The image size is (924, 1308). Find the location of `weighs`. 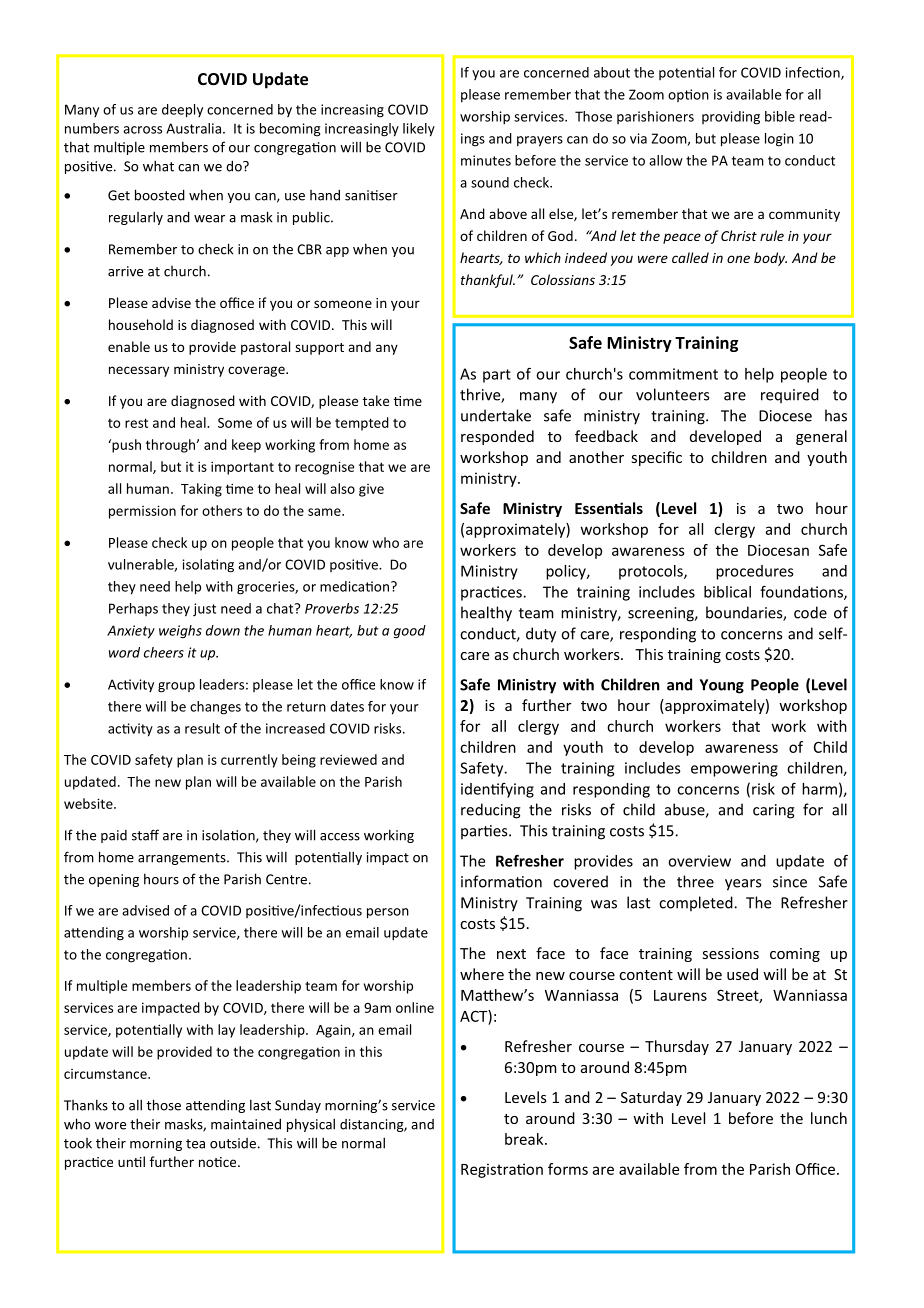

weighs is located at coordinates (180, 632).
